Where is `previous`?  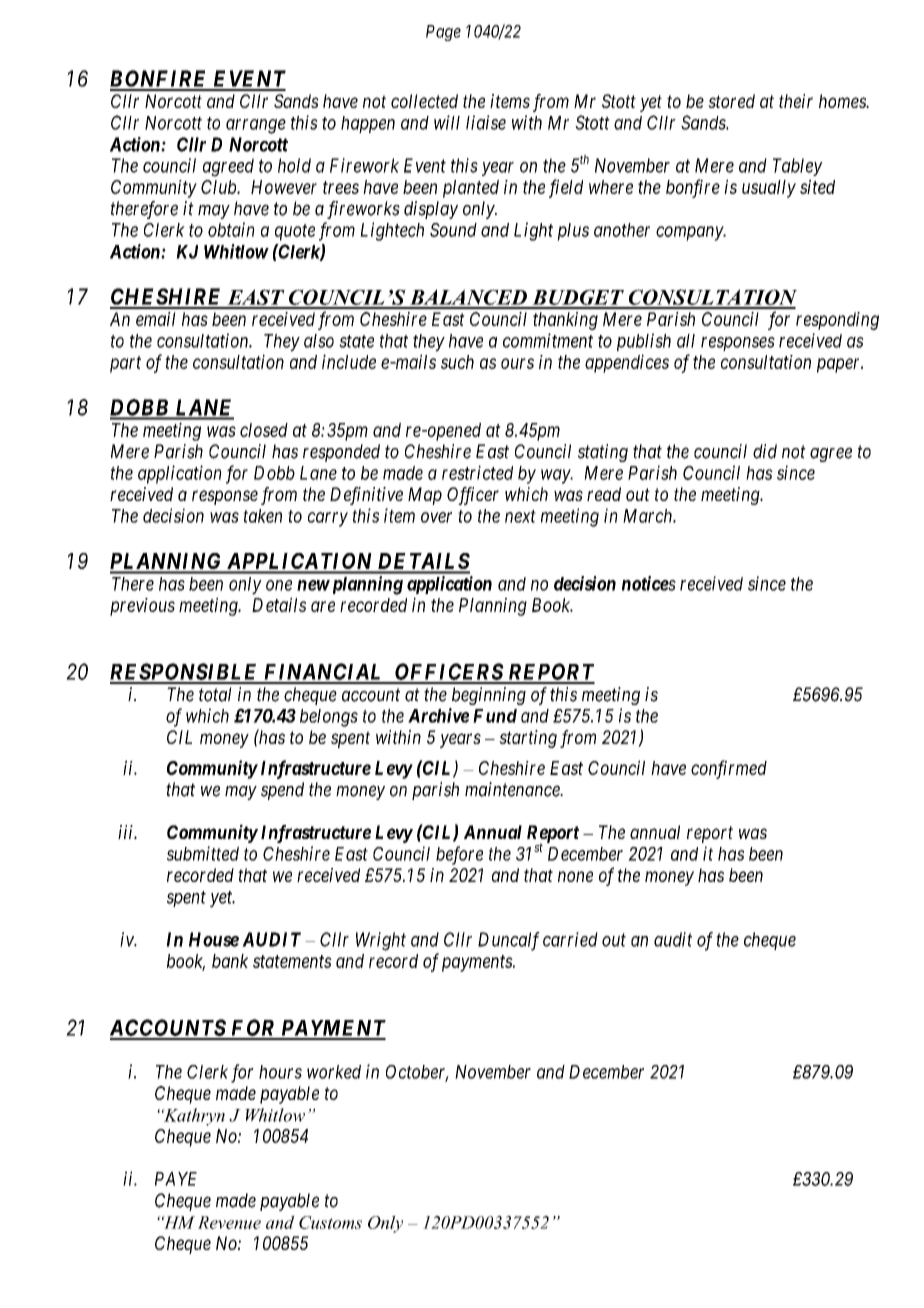
previous is located at coordinates (142, 607).
